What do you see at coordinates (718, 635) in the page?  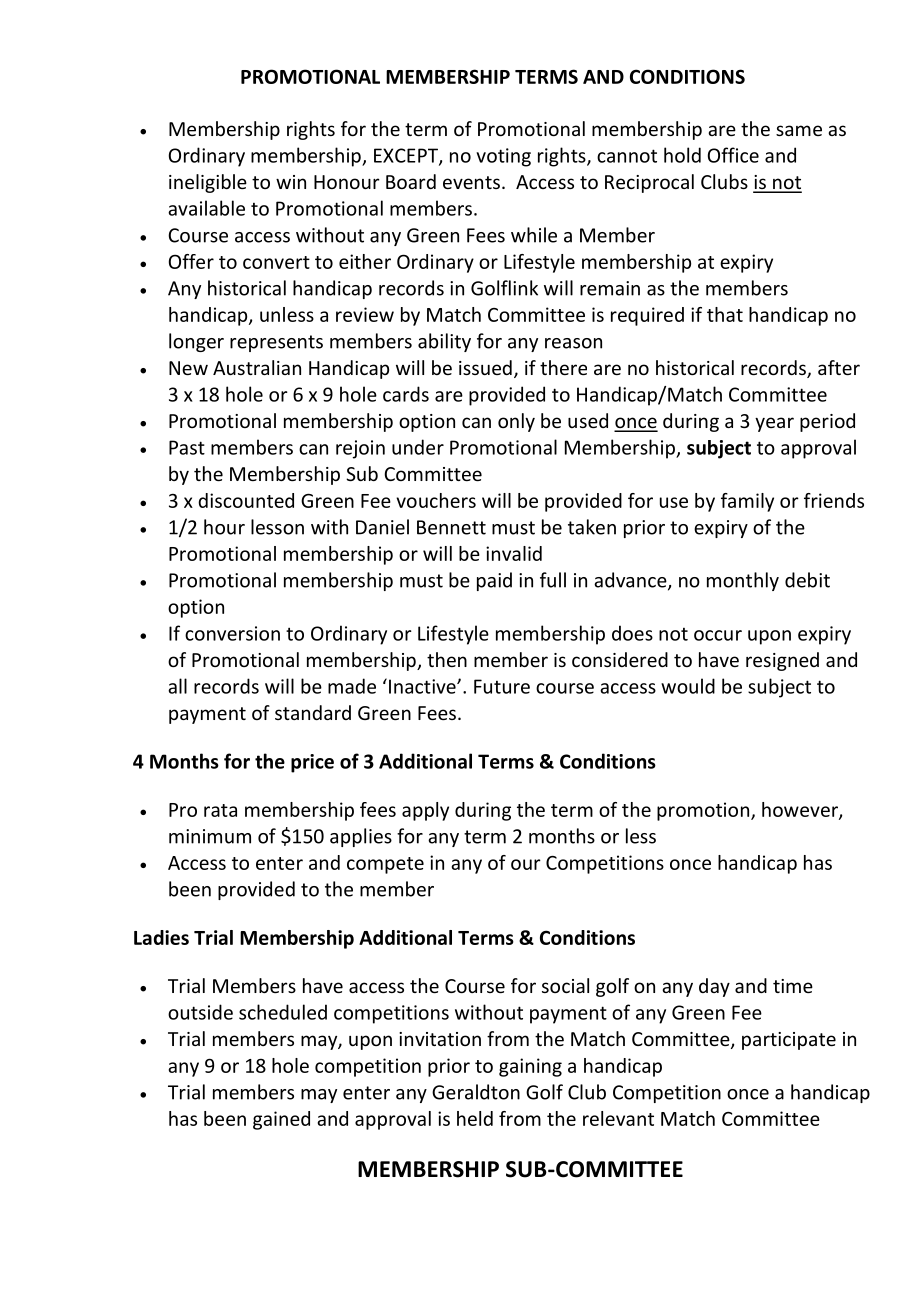 I see `occur` at bounding box center [718, 635].
